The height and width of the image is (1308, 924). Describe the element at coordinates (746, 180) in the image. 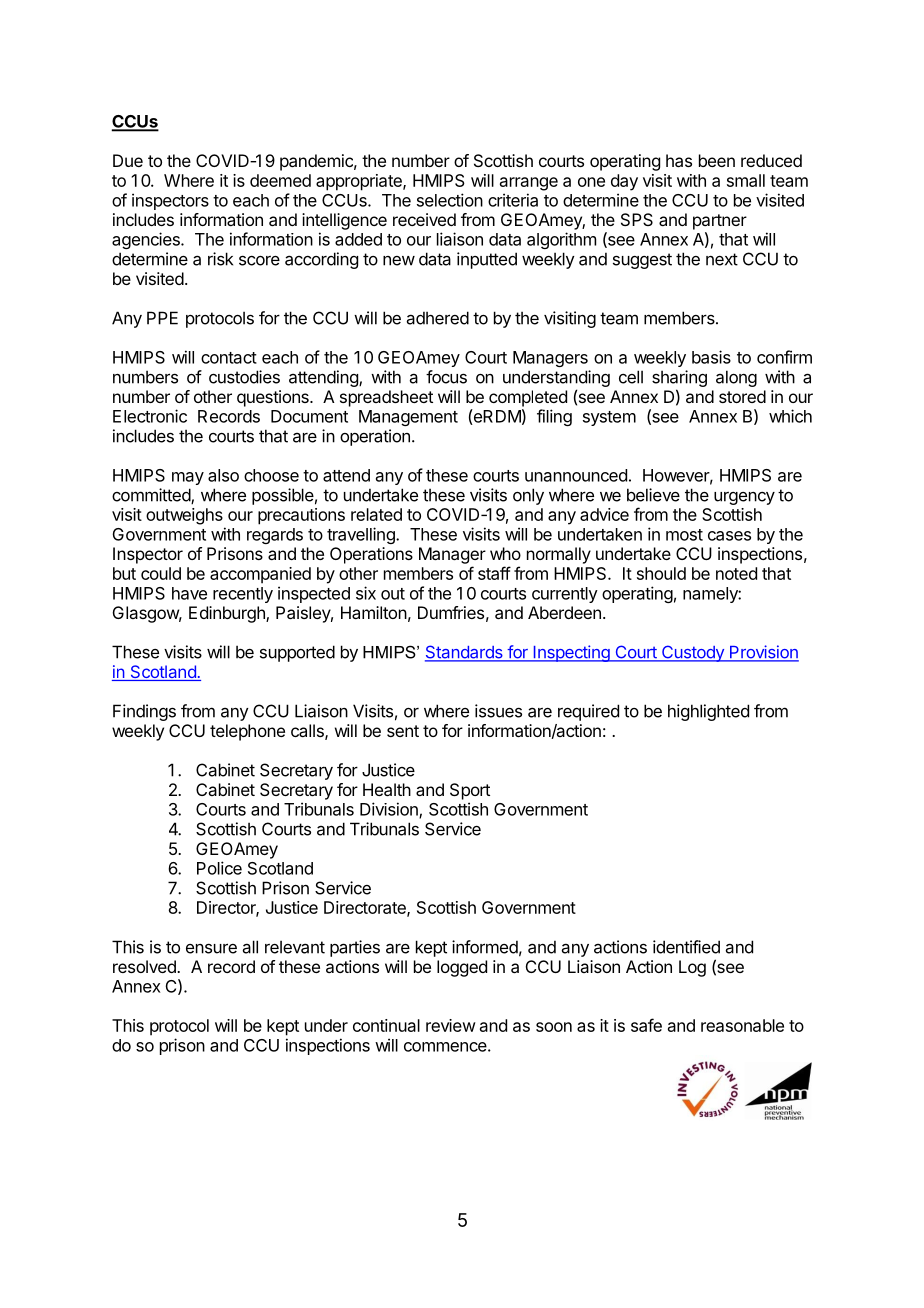

I see `small` at that location.
